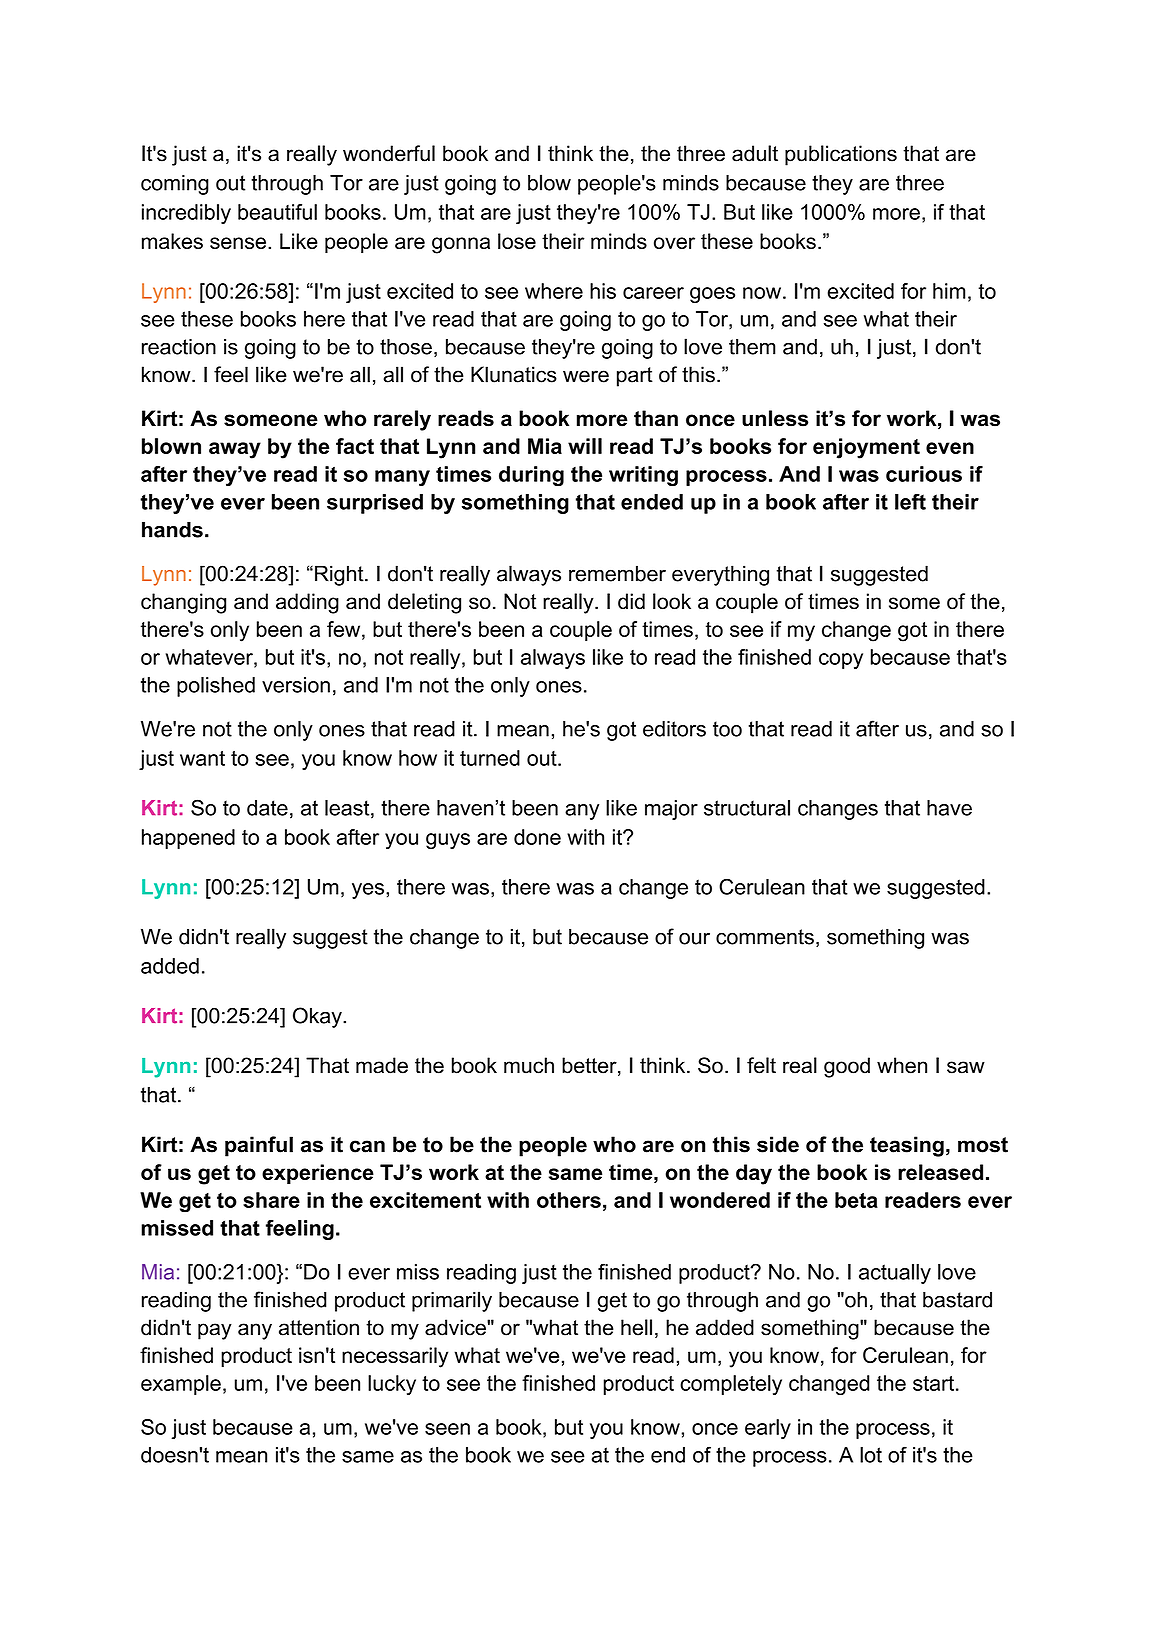 The image size is (1162, 1644). Describe the element at coordinates (585, 446) in the document. I see `will` at that location.
